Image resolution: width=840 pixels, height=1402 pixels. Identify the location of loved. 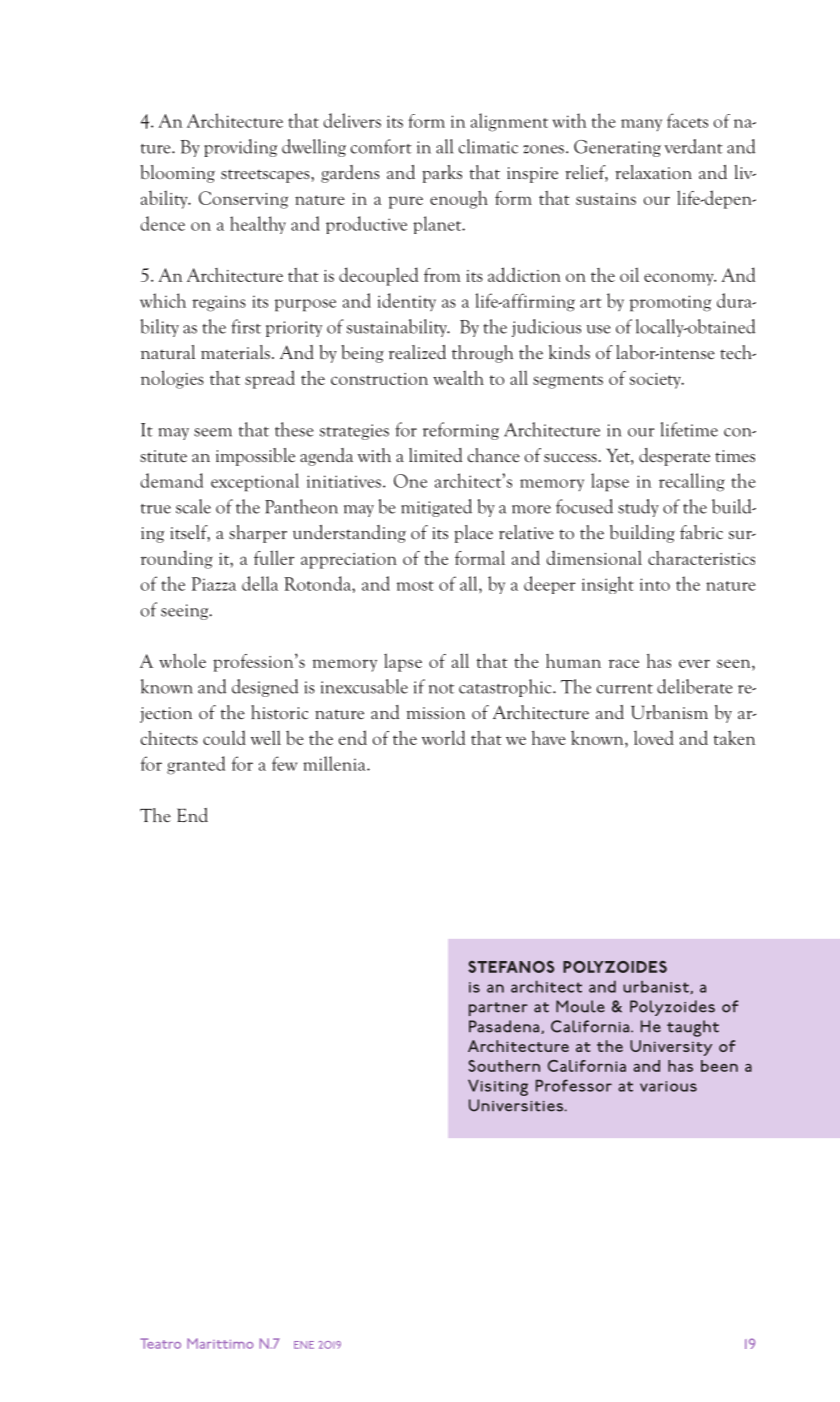
(654, 737).
